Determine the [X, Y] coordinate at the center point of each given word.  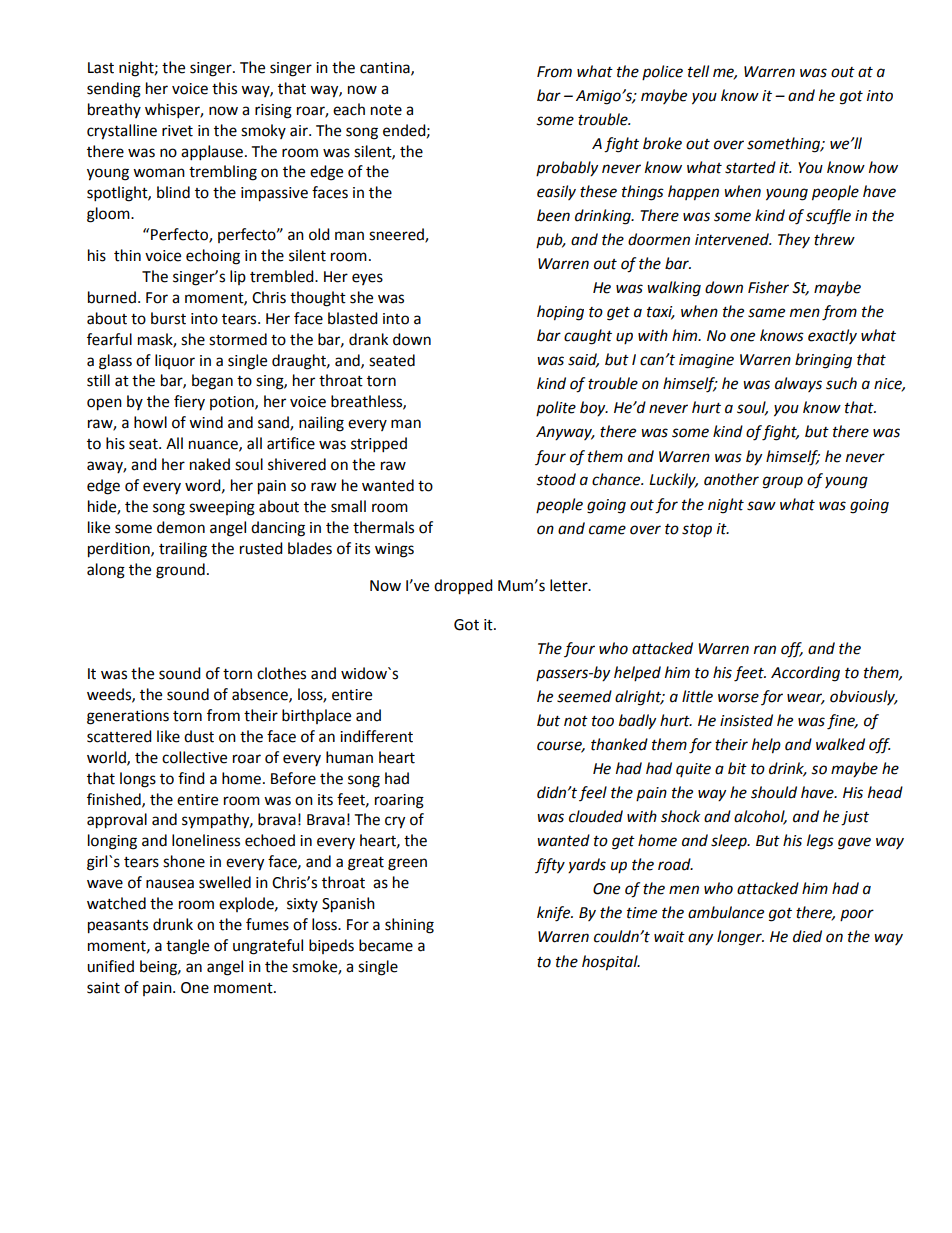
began [212, 382]
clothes [281, 673]
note [386, 110]
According [805, 674]
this [224, 88]
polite [556, 408]
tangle [187, 947]
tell [698, 71]
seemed [584, 696]
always [798, 384]
